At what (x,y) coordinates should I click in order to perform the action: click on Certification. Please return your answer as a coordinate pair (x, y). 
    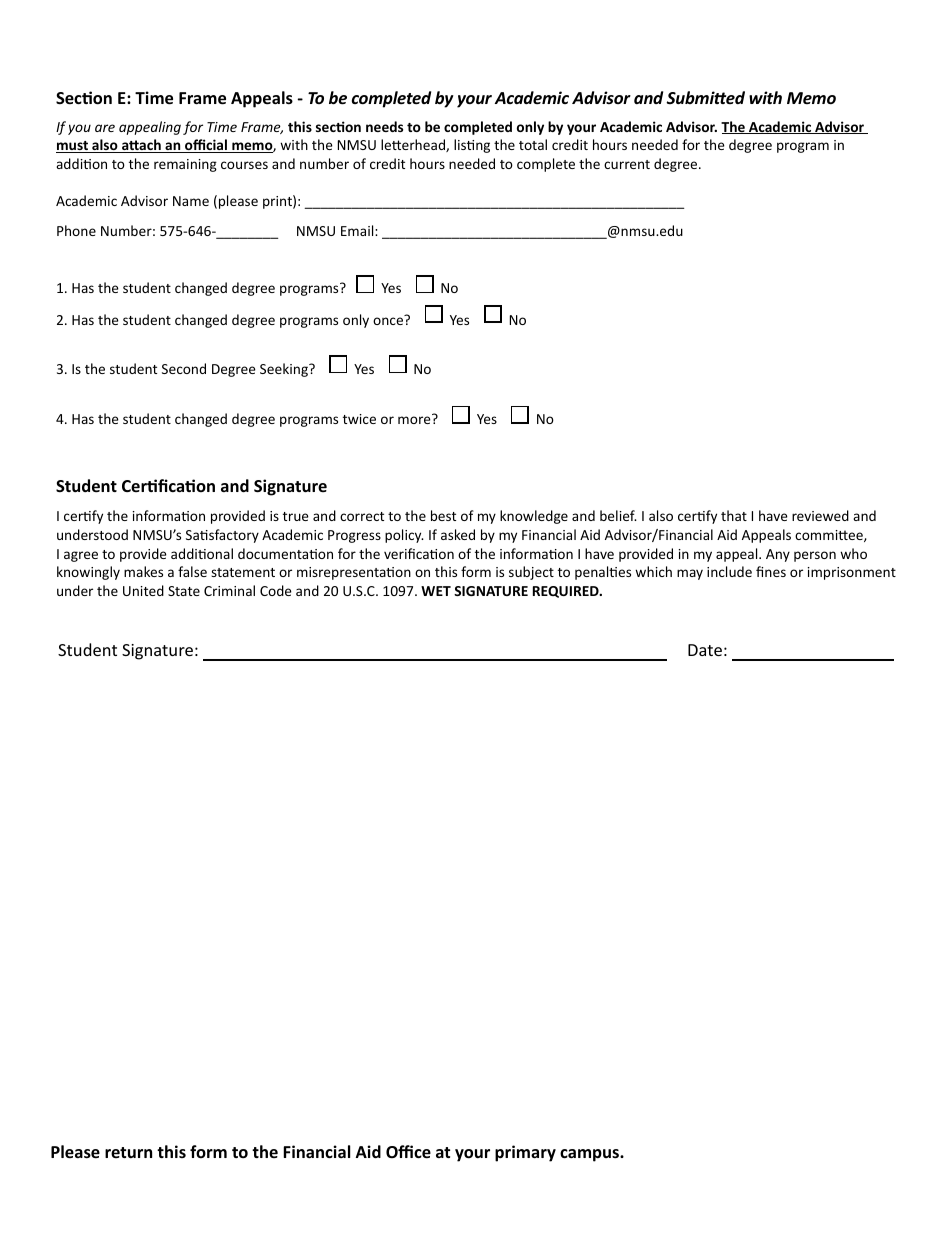
    Looking at the image, I should click on (168, 485).
